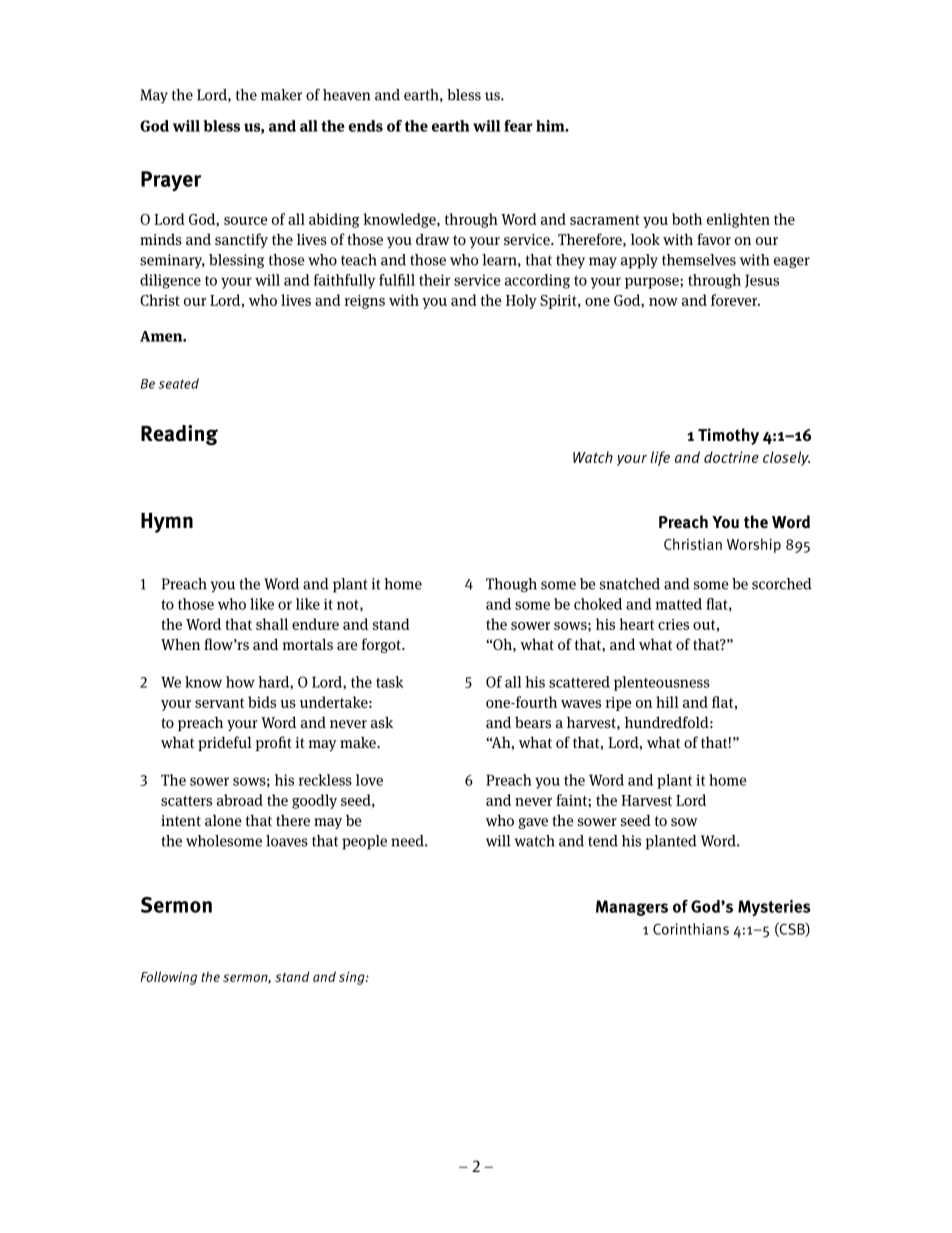  What do you see at coordinates (754, 545) in the page?
I see `Worship` at bounding box center [754, 545].
